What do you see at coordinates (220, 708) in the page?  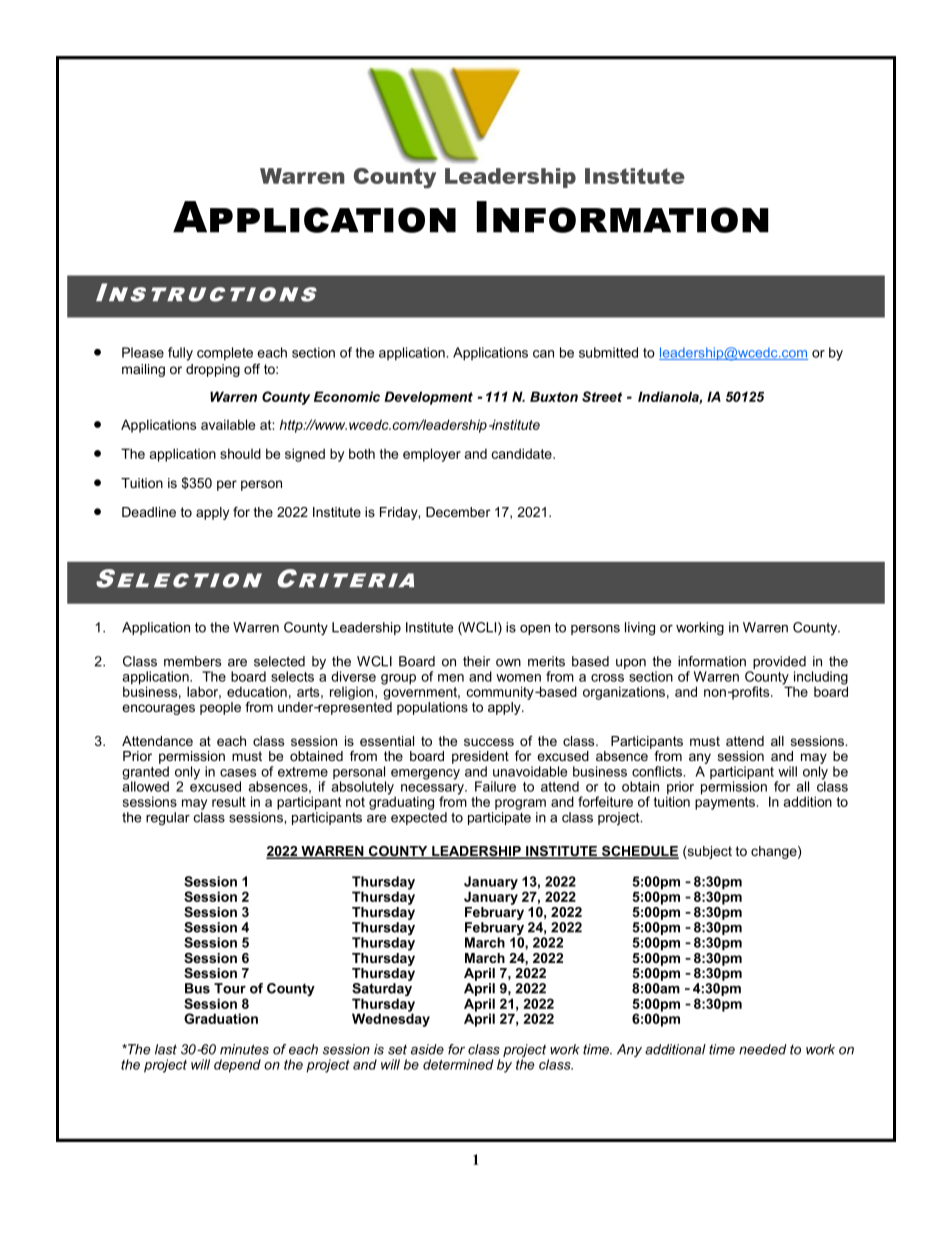 I see `people` at bounding box center [220, 708].
